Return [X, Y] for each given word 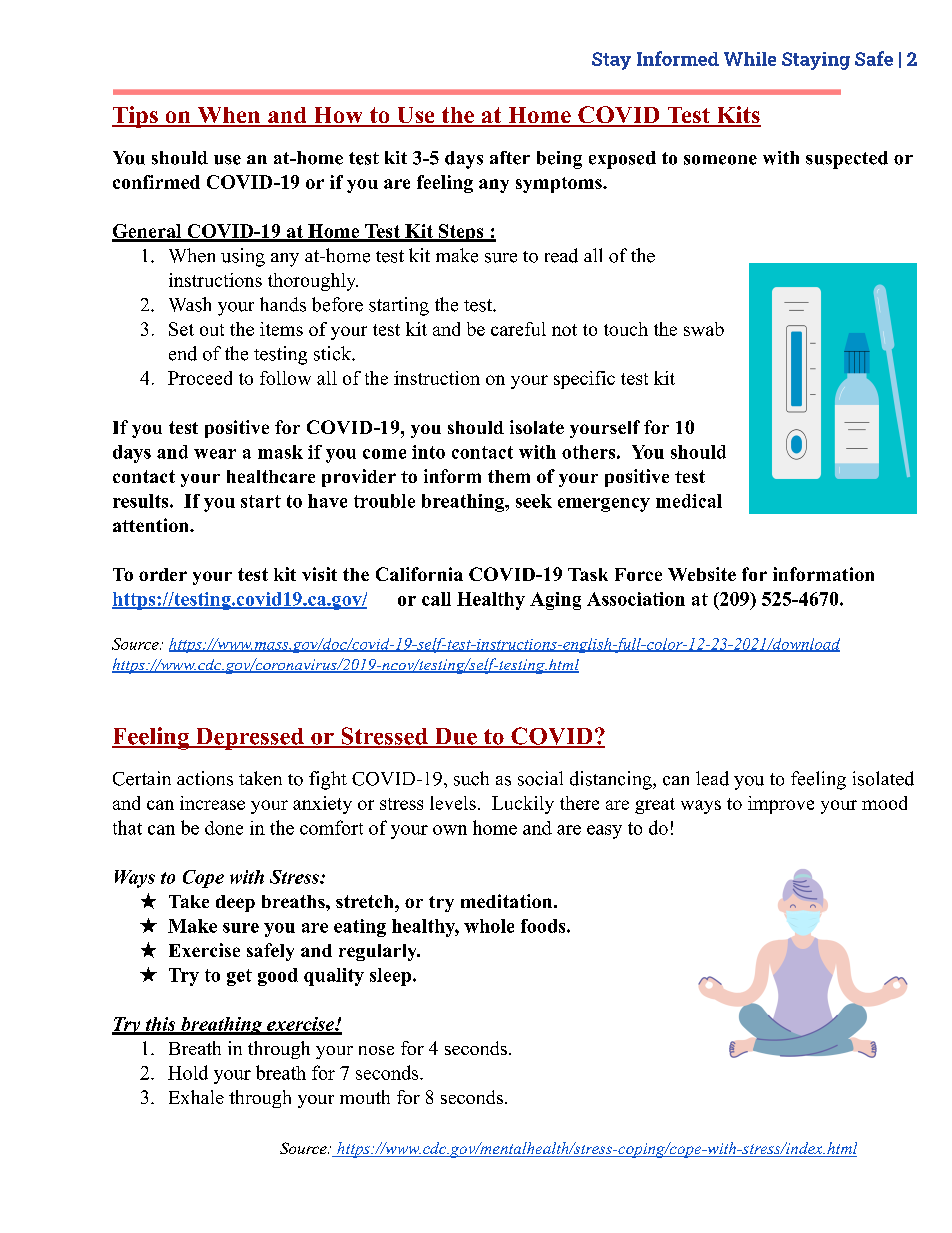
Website [702, 574]
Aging [555, 601]
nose [376, 1050]
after [510, 158]
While [750, 59]
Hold [188, 1072]
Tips [136, 117]
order [163, 574]
